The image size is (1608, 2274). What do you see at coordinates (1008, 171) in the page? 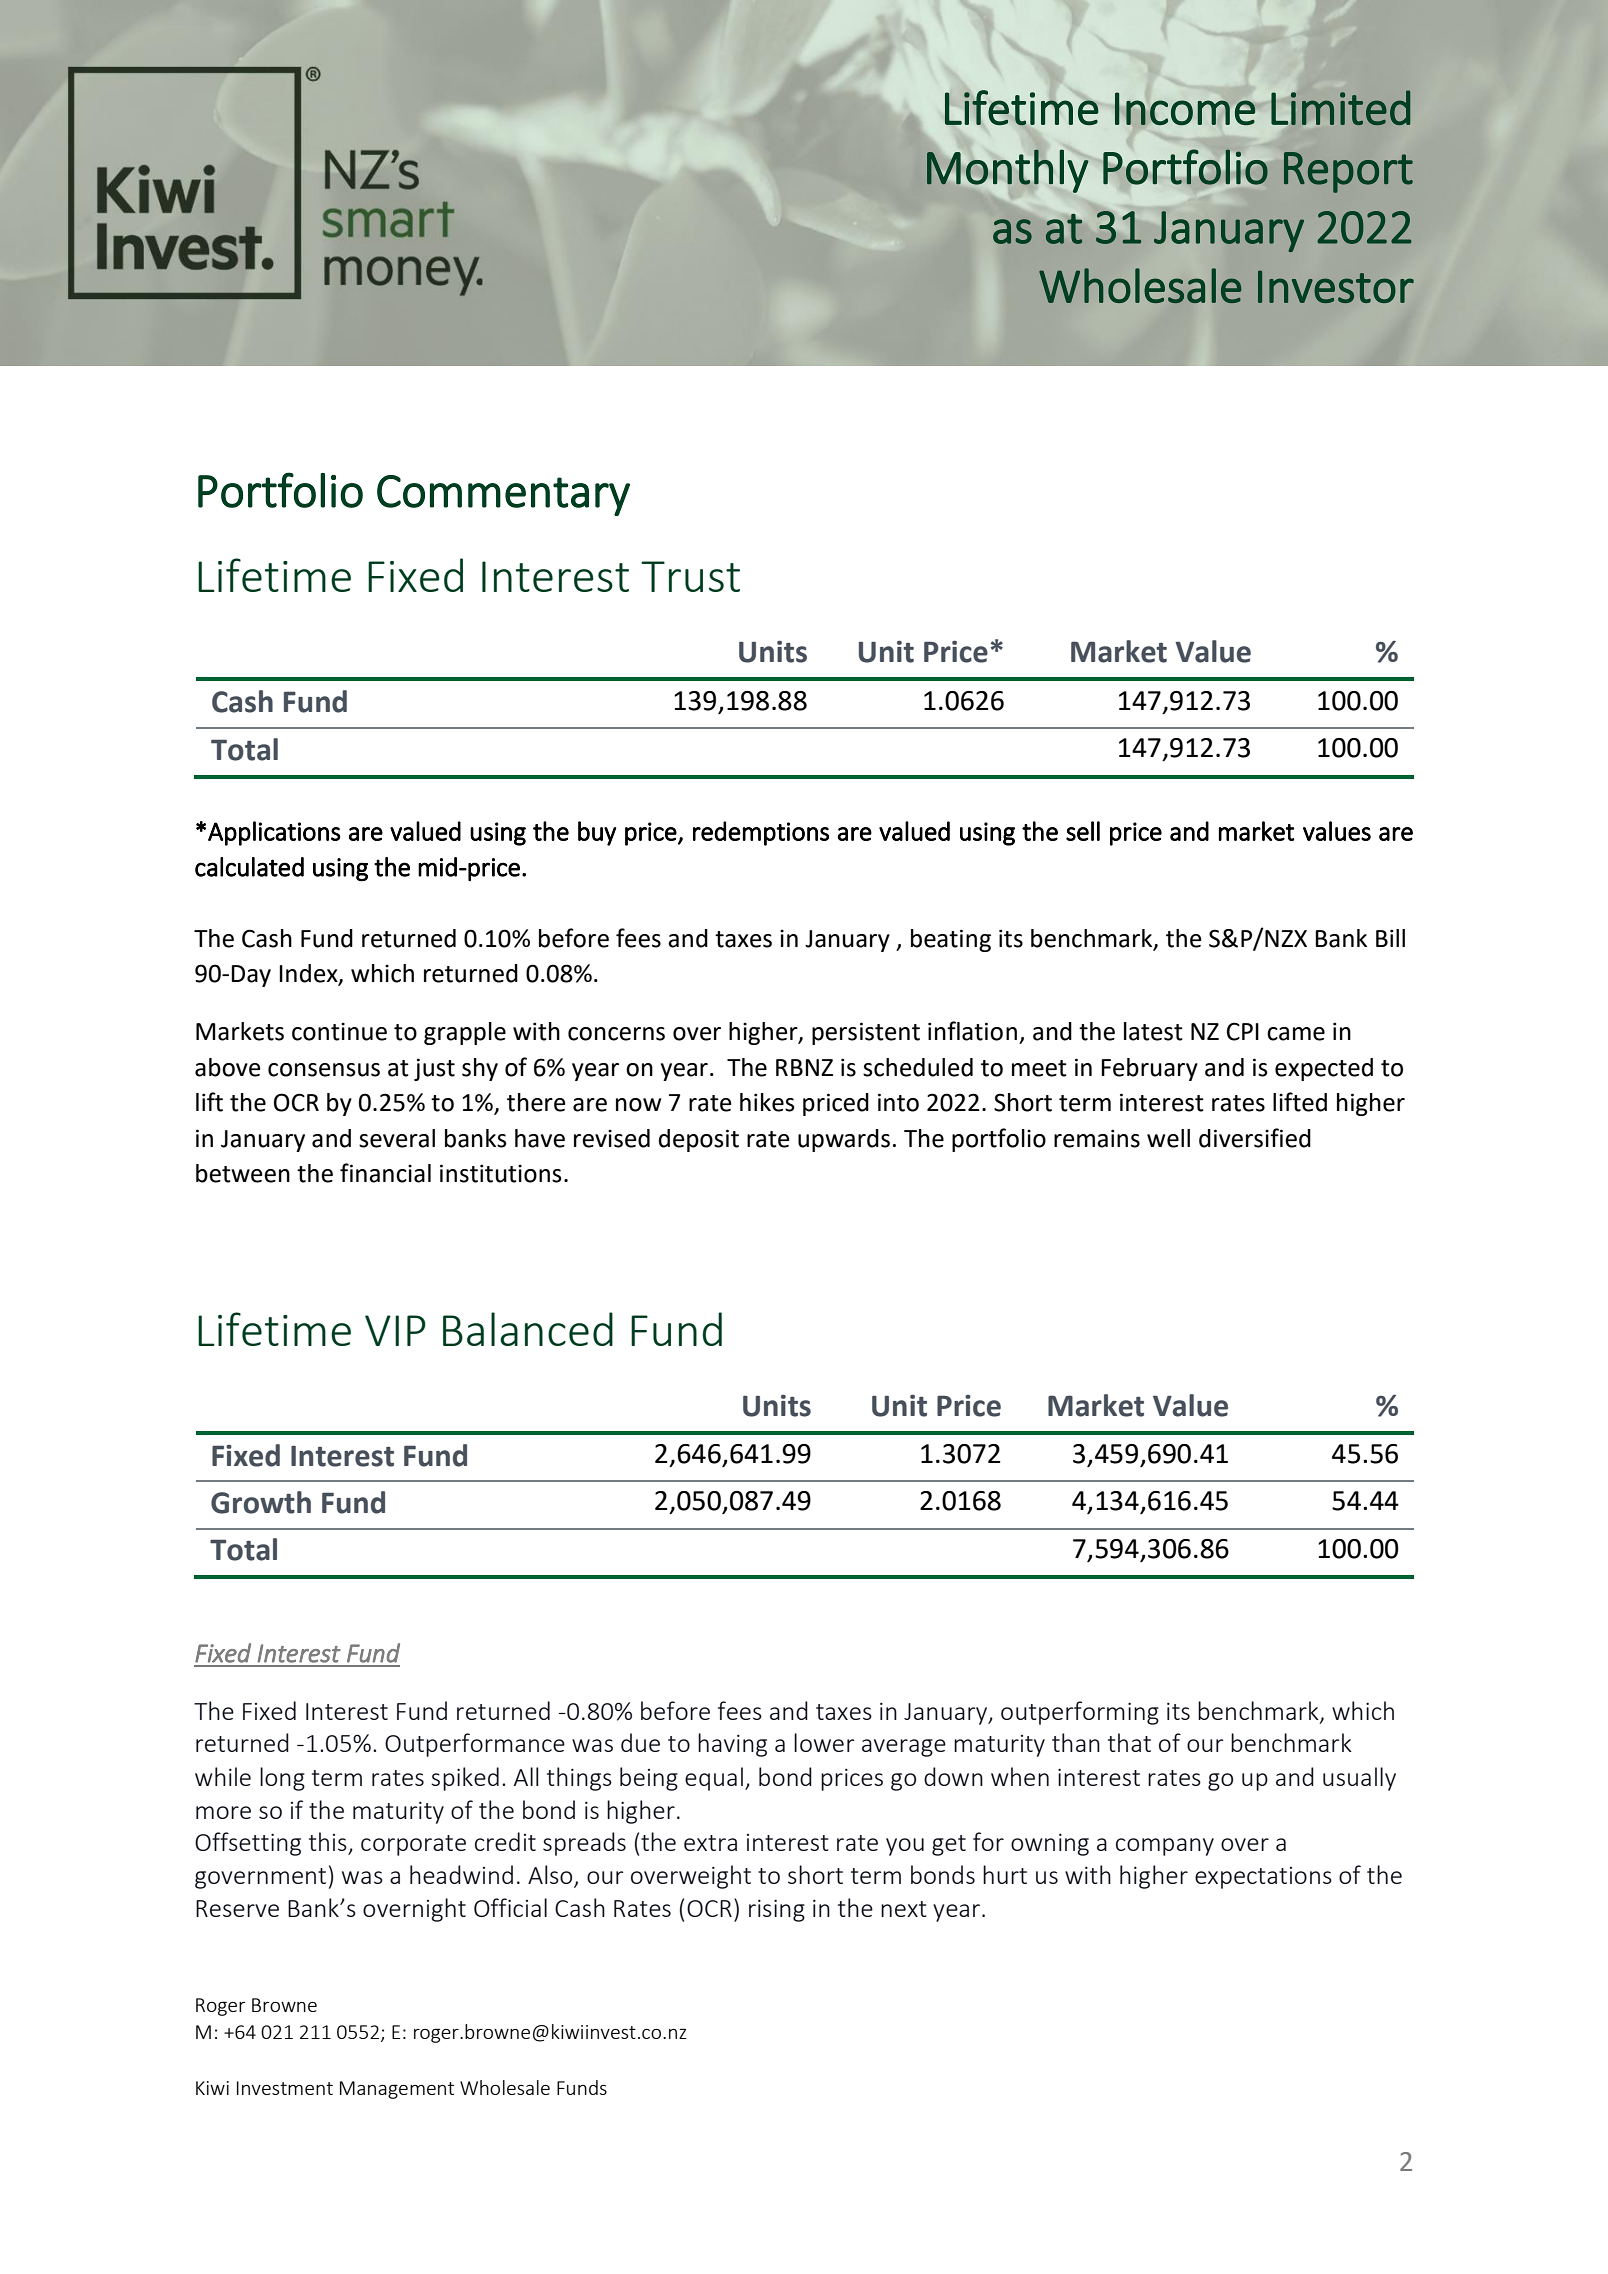
I see `Monthly` at bounding box center [1008, 171].
